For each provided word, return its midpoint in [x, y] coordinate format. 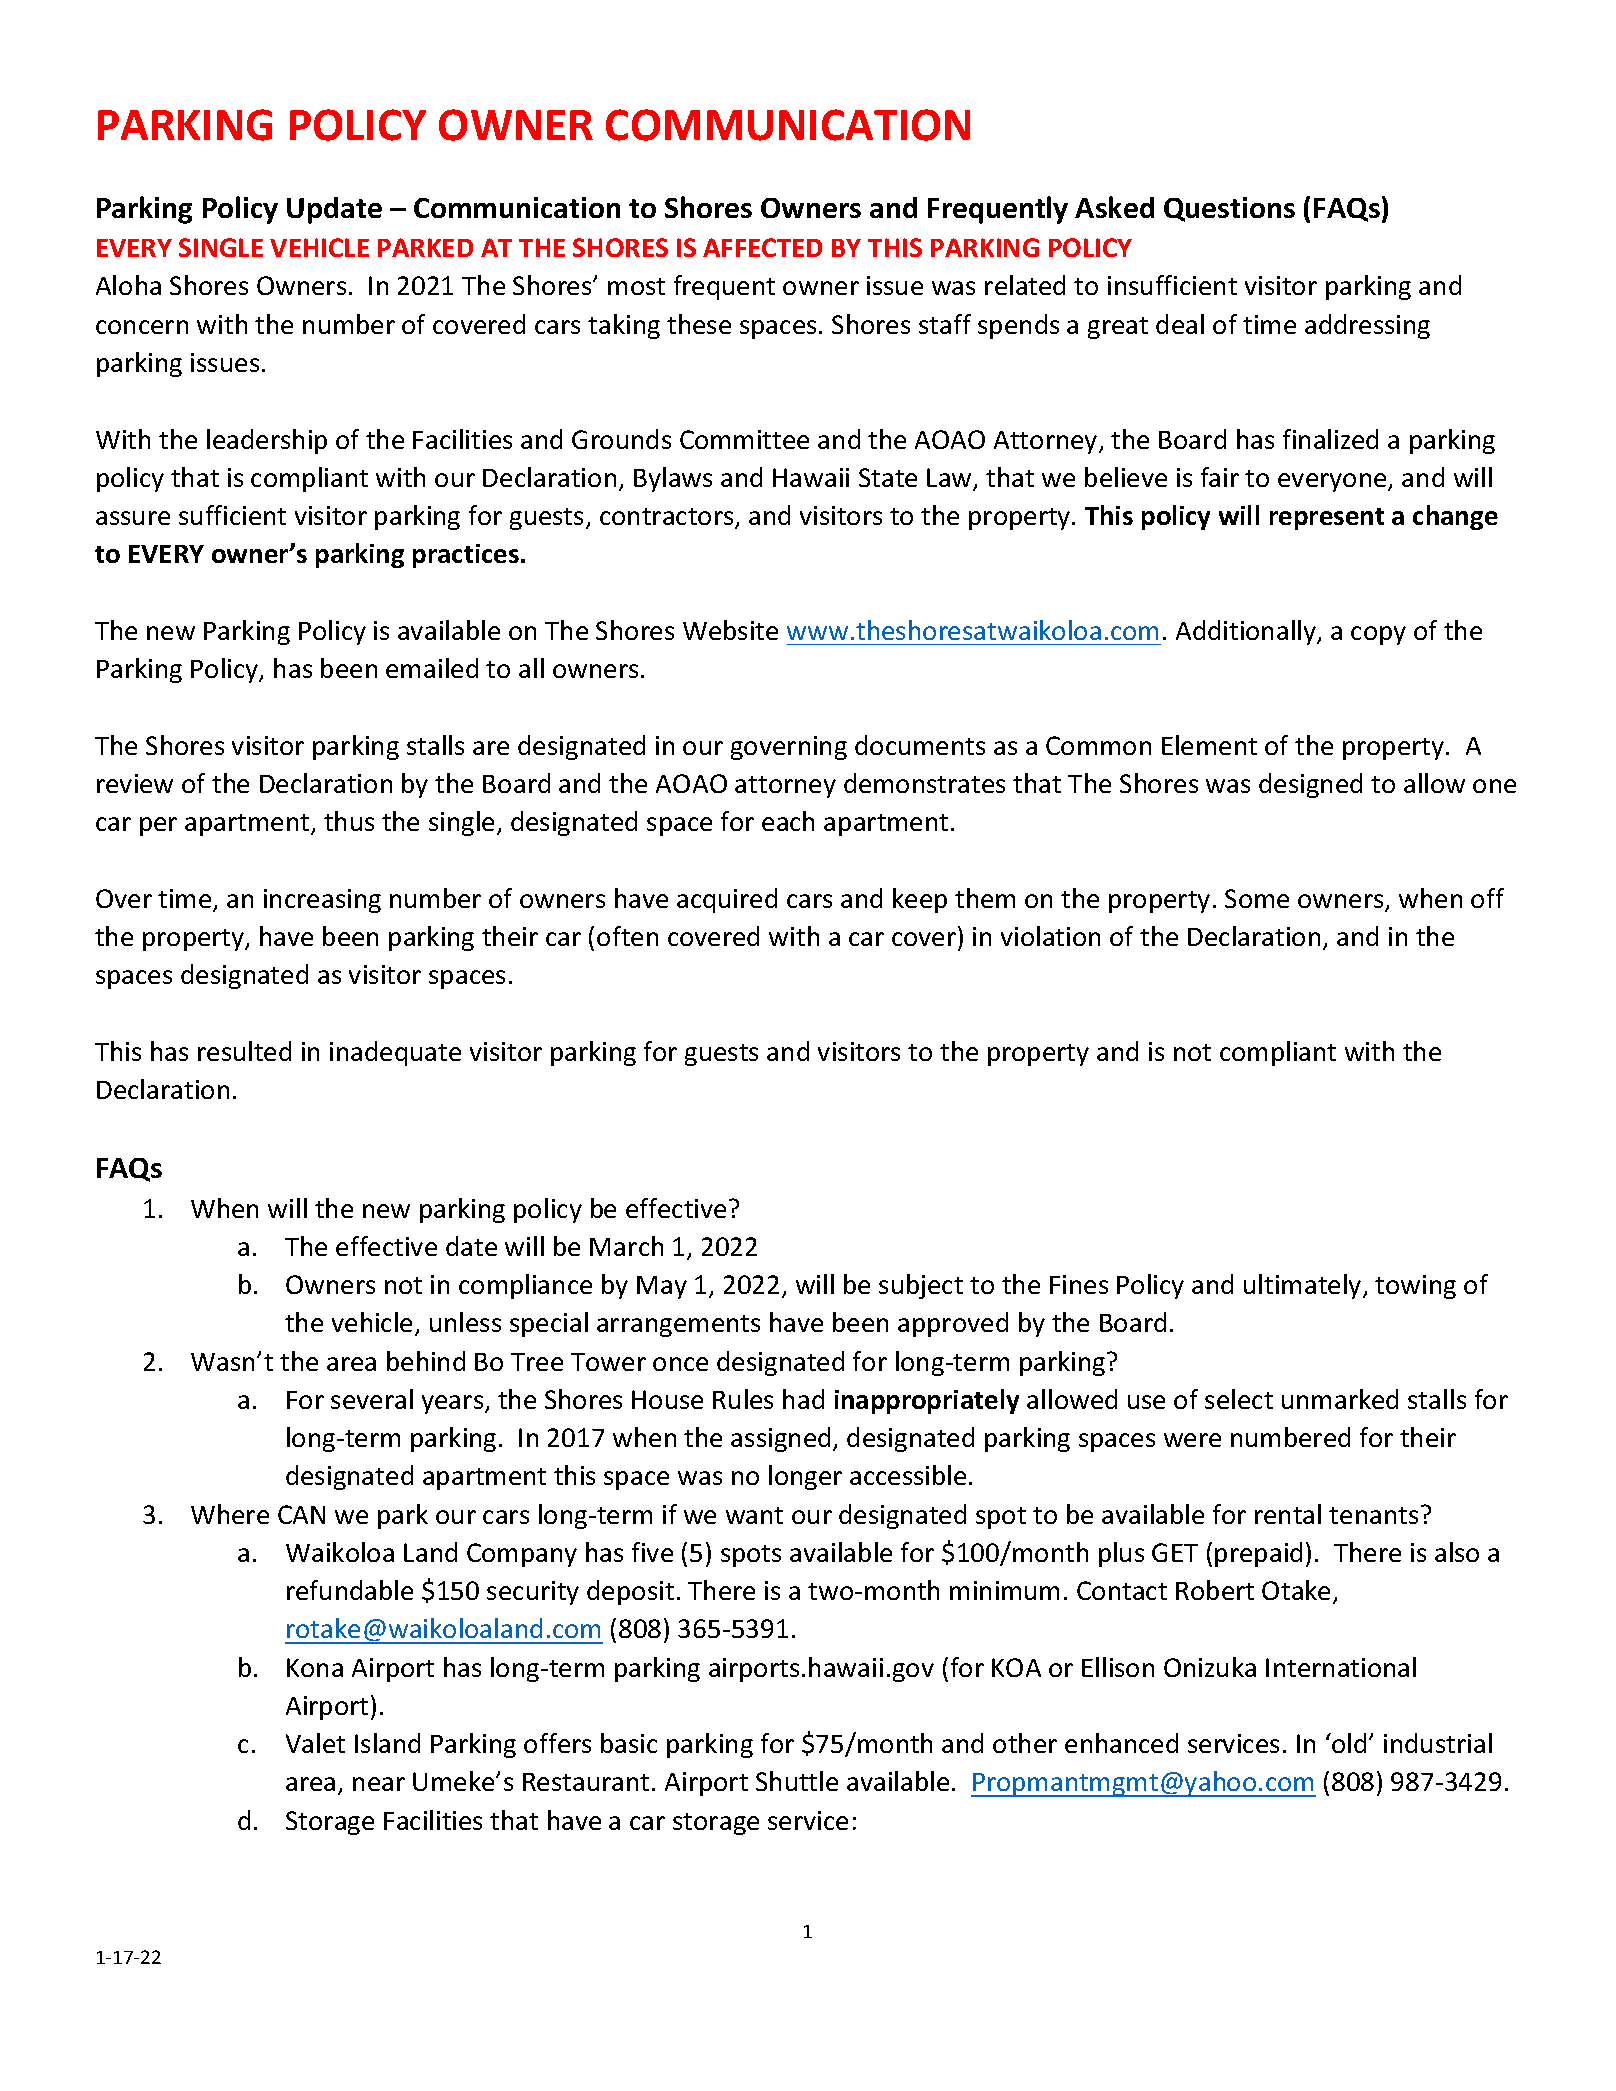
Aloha [128, 285]
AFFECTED [762, 247]
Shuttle [797, 1781]
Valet [315, 1743]
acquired [727, 900]
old [1348, 1743]
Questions [1229, 209]
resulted [244, 1051]
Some [1257, 898]
